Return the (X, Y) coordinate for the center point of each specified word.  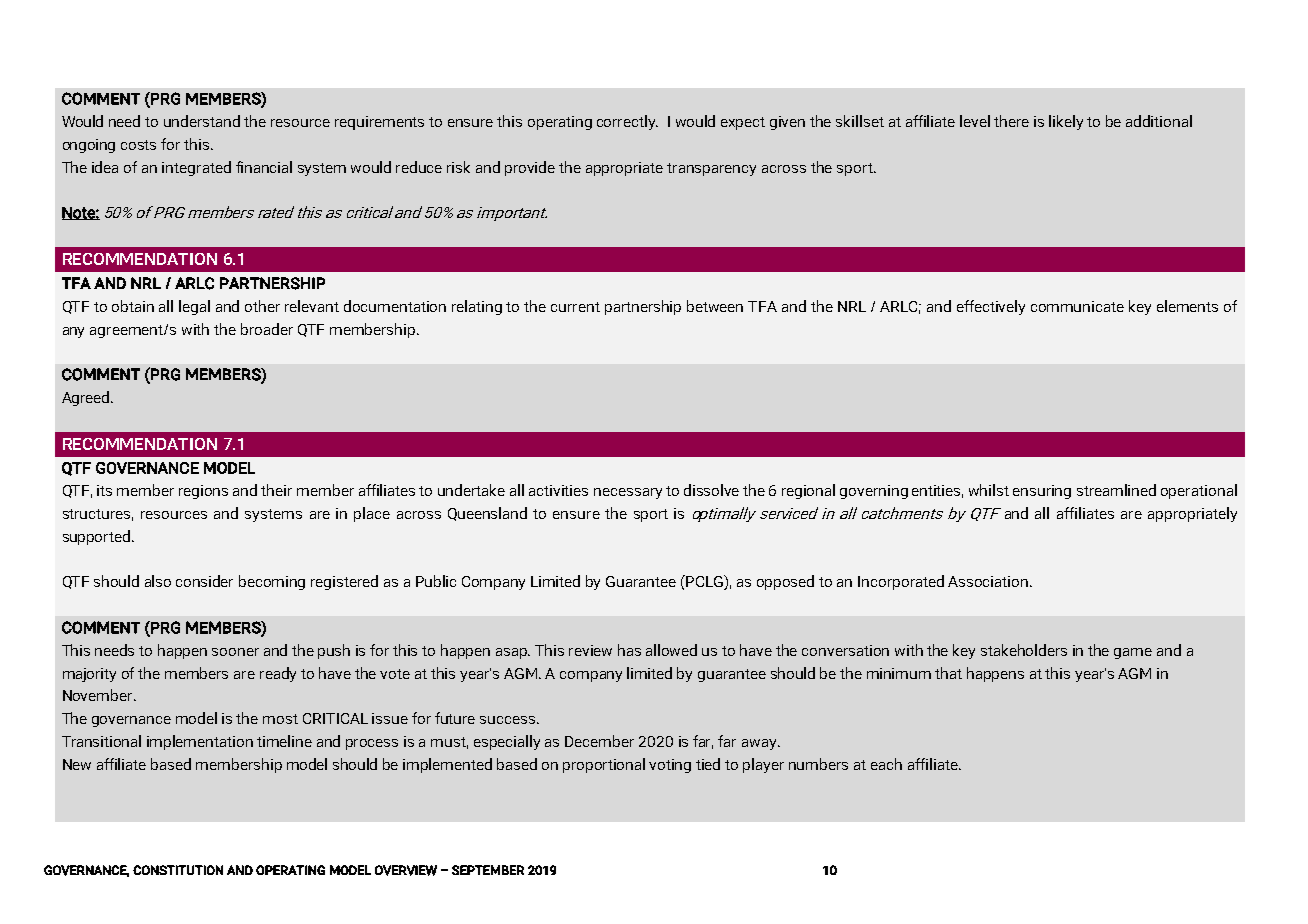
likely (1066, 122)
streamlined (1116, 490)
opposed (785, 582)
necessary (628, 493)
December (599, 741)
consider (204, 581)
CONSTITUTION (178, 870)
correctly (627, 122)
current (575, 307)
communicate (1077, 306)
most (280, 719)
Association (989, 581)
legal (194, 307)
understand (202, 121)
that (948, 673)
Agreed (87, 398)
